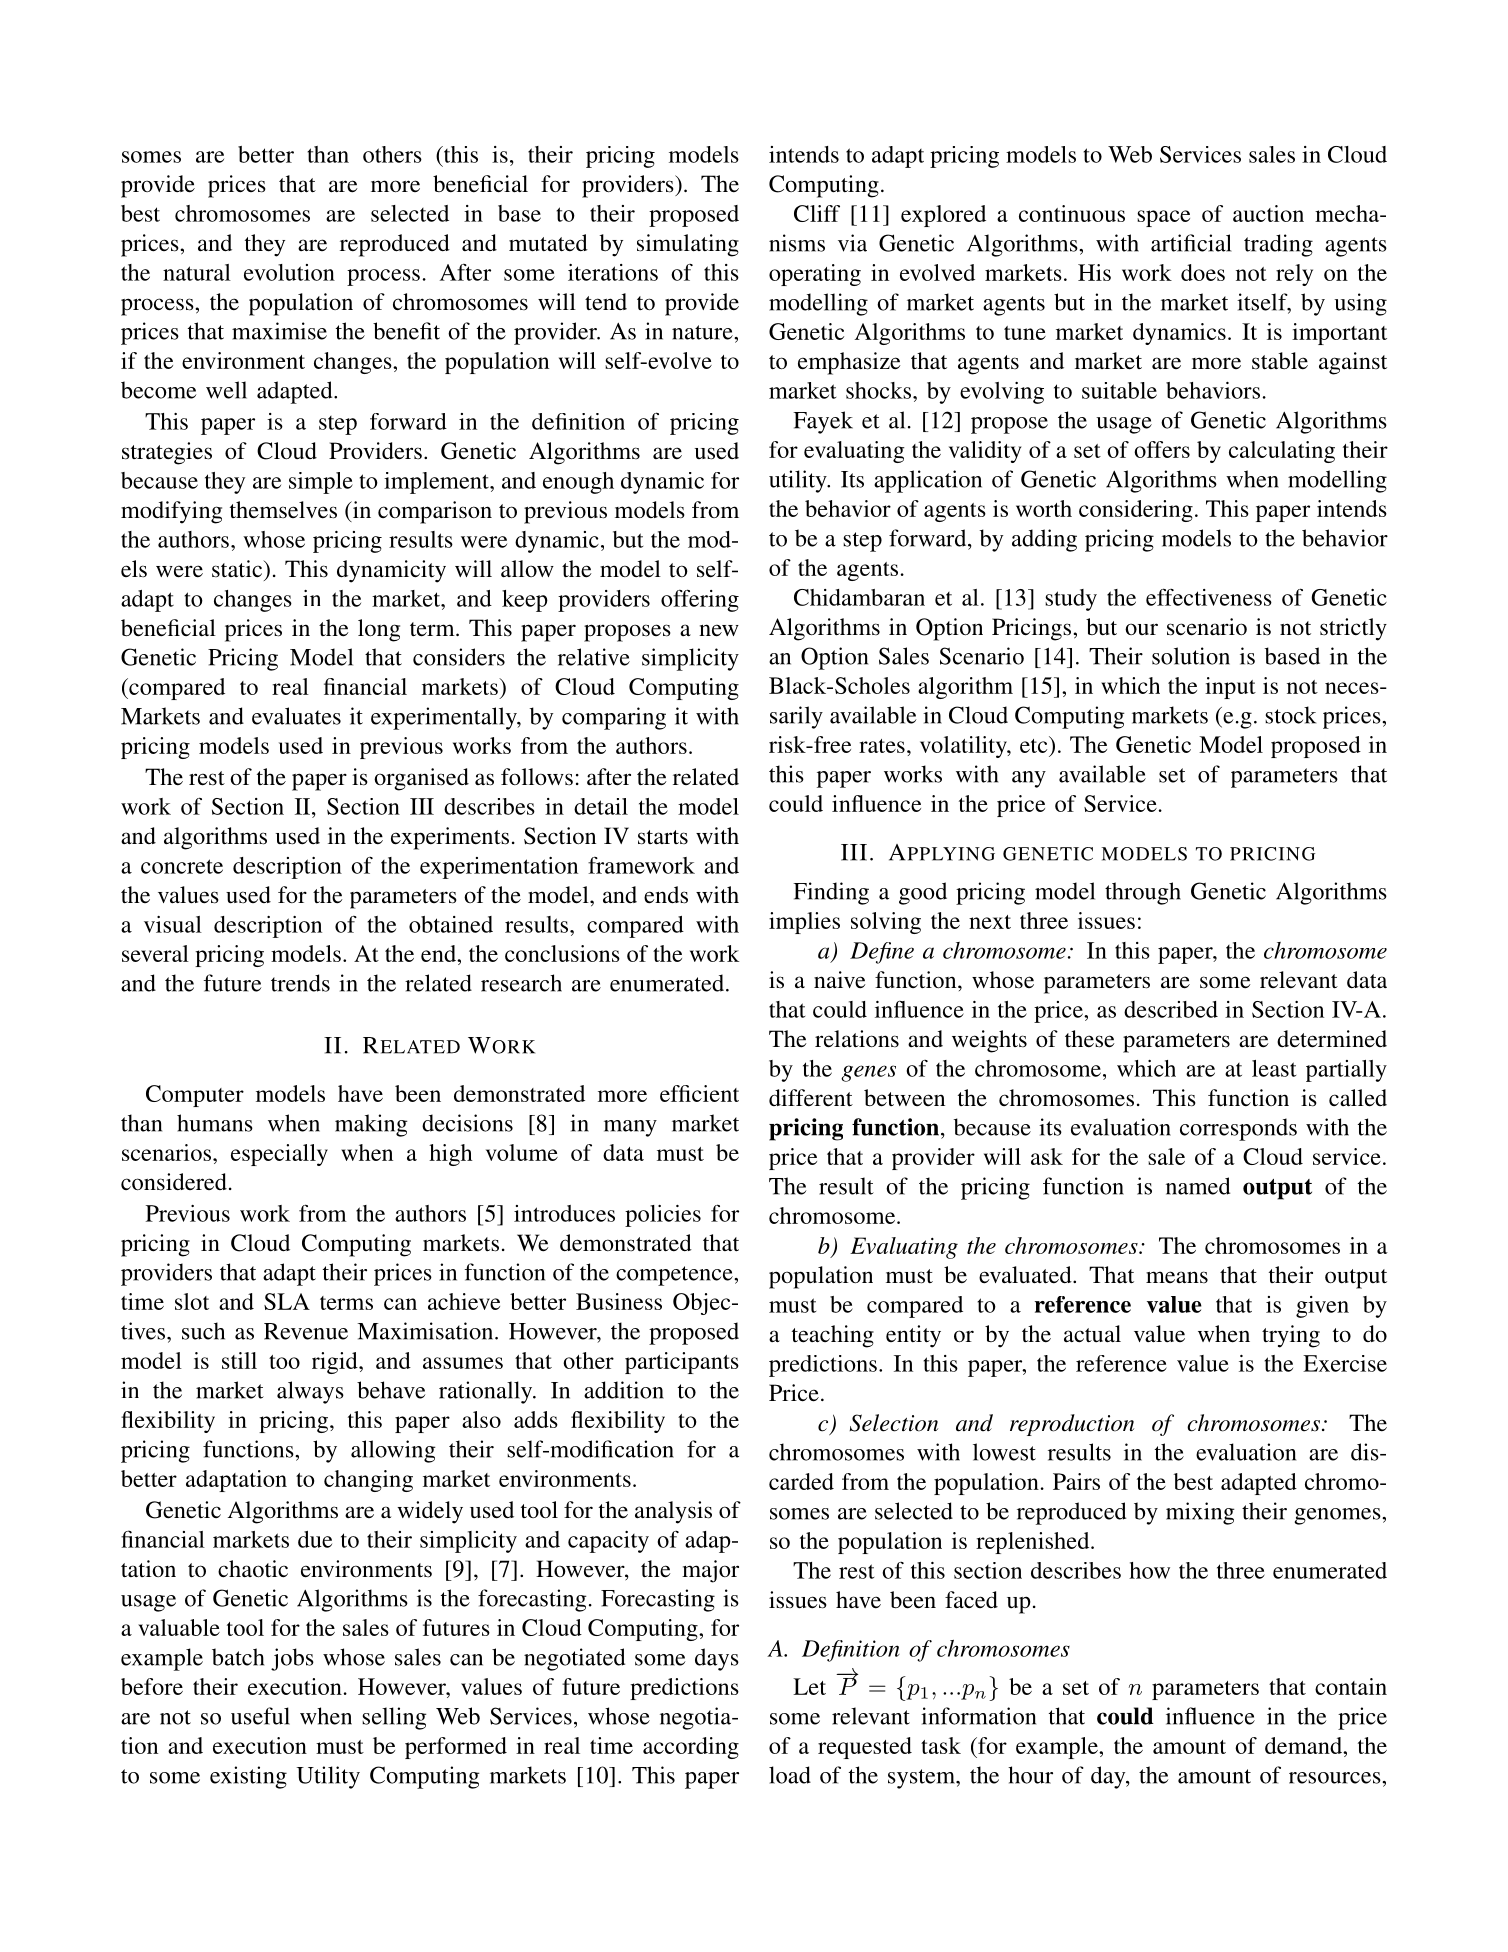 The height and width of the screenshot is (1952, 1508). Describe the element at coordinates (1203, 272) in the screenshot. I see `does` at that location.
